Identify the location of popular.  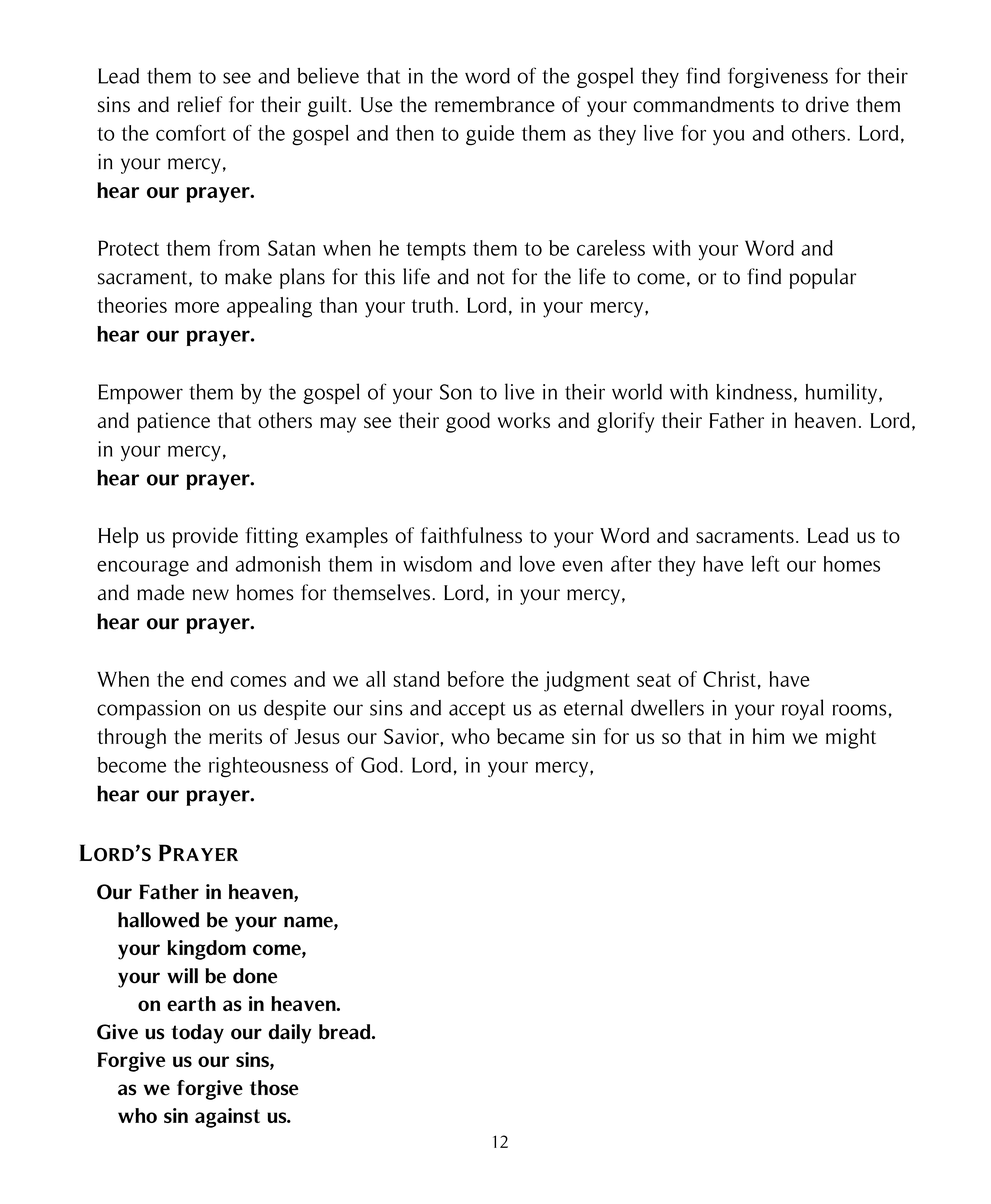
(823, 278).
